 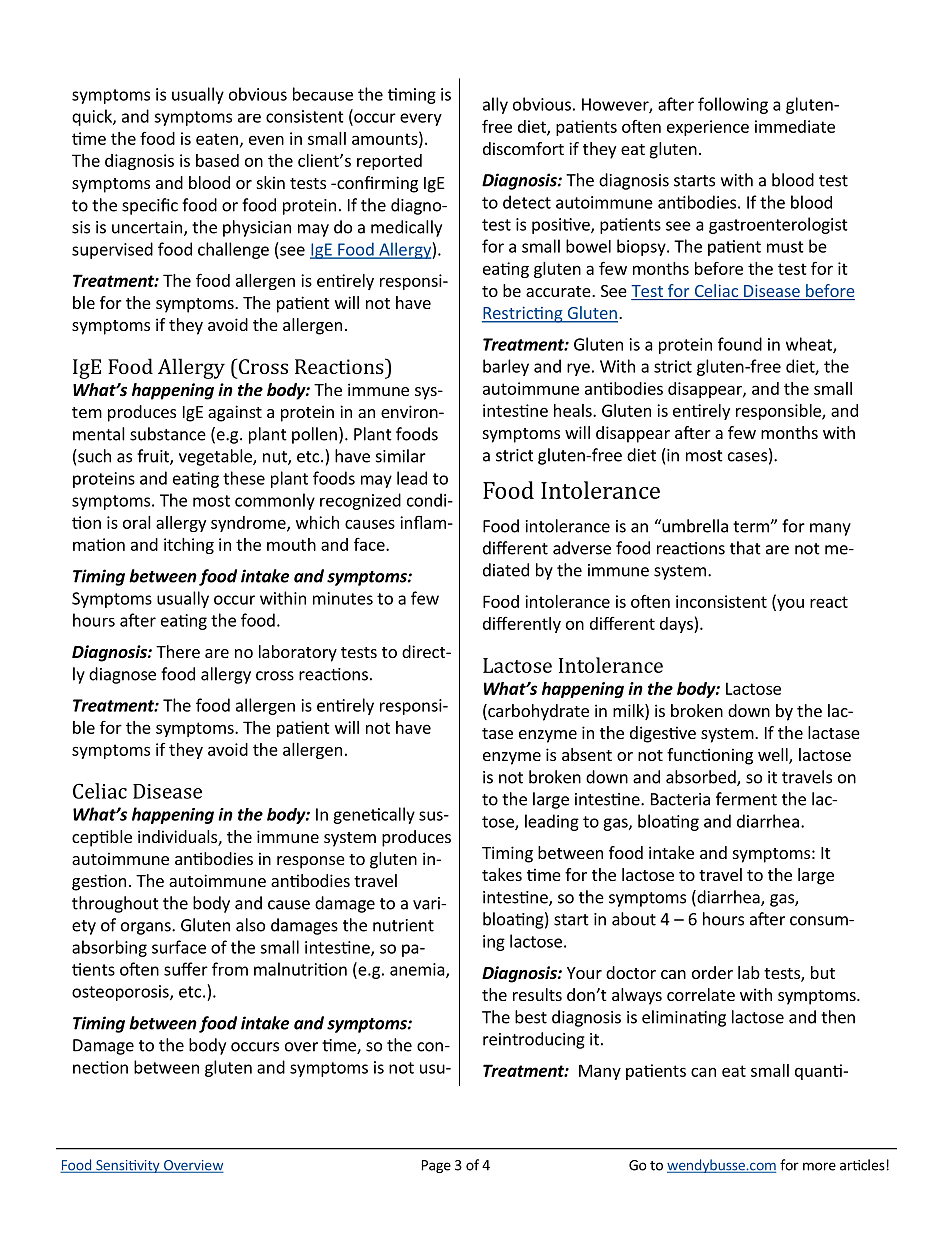 I want to click on carbohydrate, so click(x=537, y=712).
